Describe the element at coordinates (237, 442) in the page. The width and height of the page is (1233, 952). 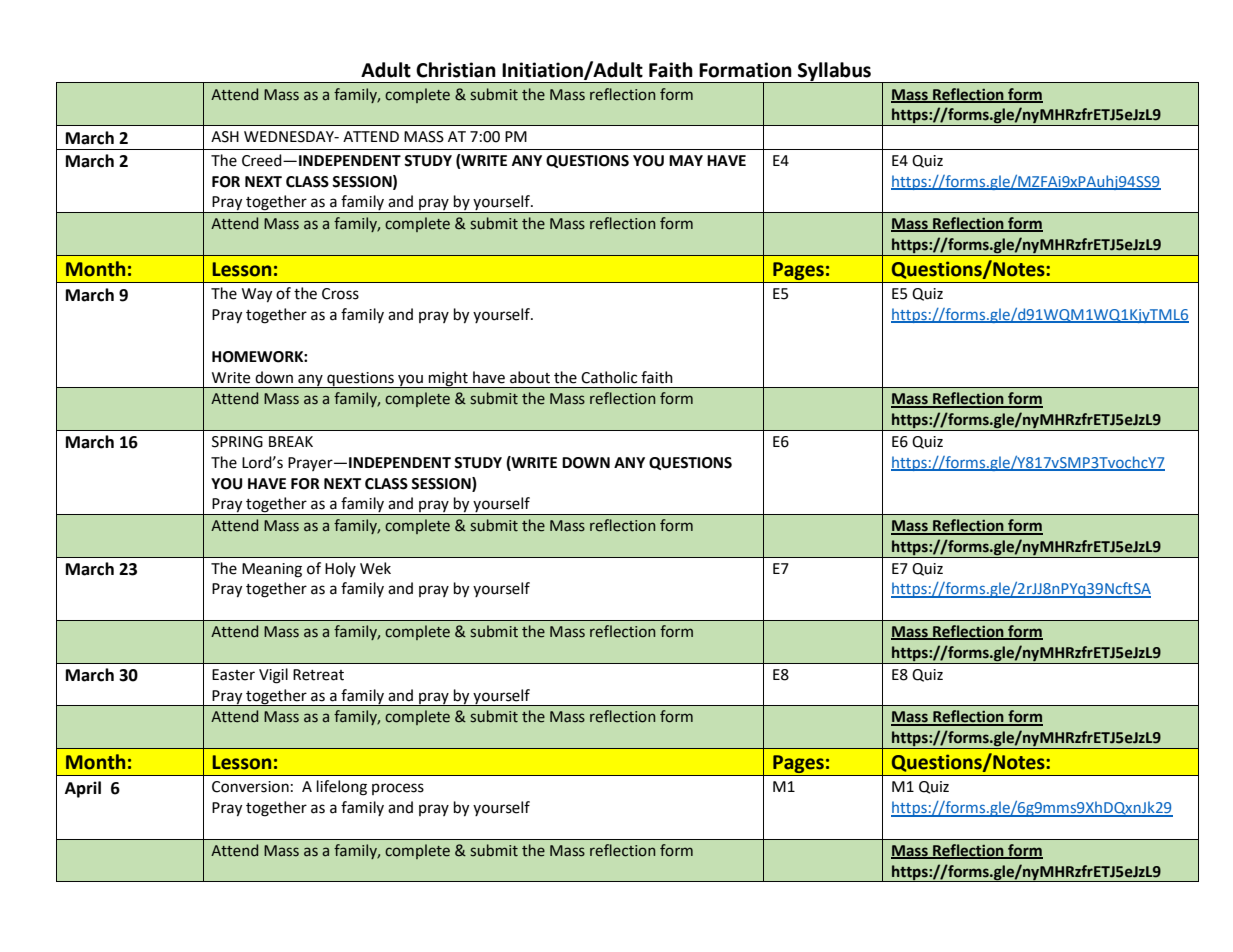
I see `SPRING` at that location.
